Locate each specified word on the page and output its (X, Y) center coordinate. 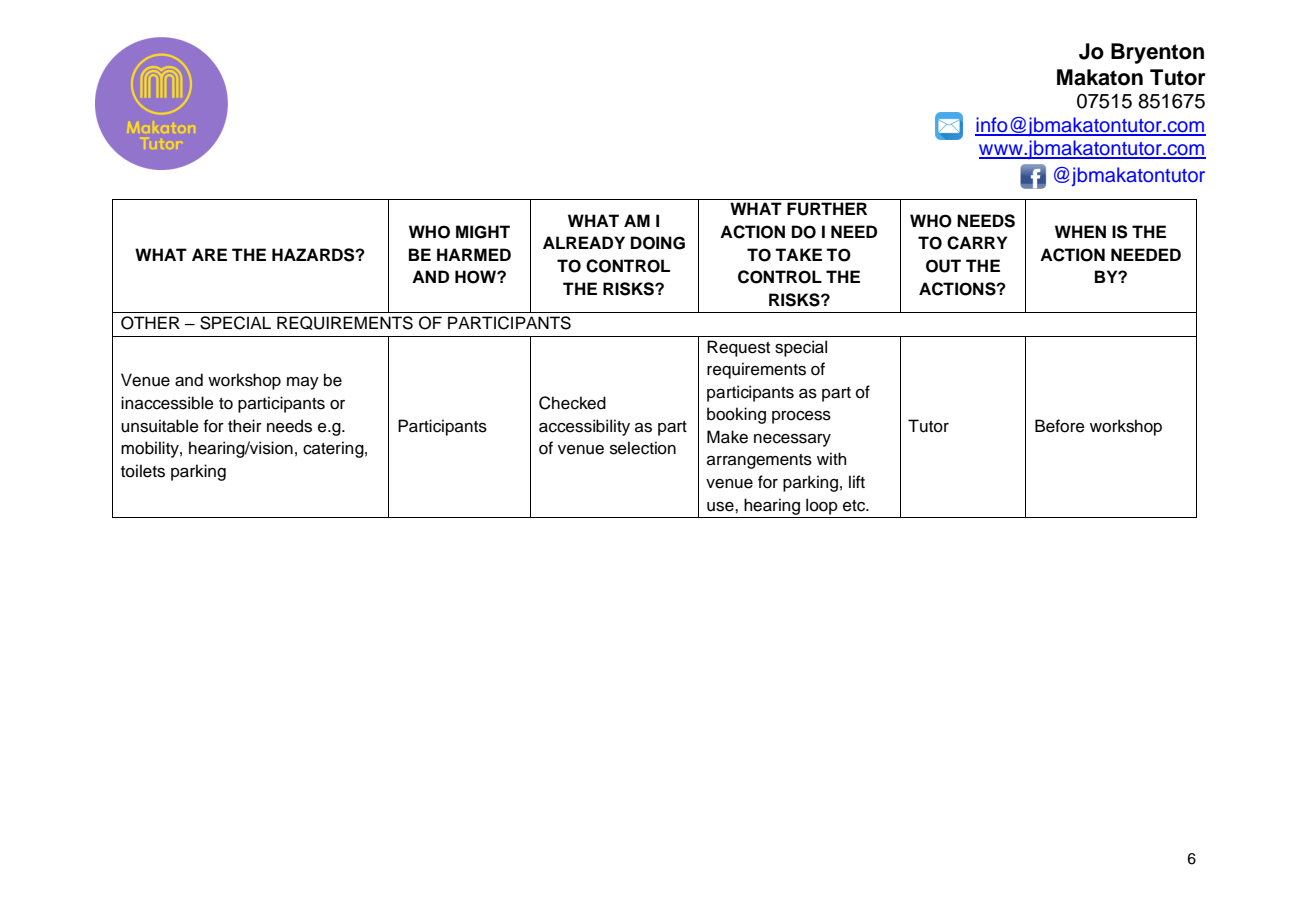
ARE (209, 254)
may (303, 383)
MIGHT (483, 232)
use (721, 507)
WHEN (1080, 231)
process (801, 417)
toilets (143, 471)
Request (738, 348)
